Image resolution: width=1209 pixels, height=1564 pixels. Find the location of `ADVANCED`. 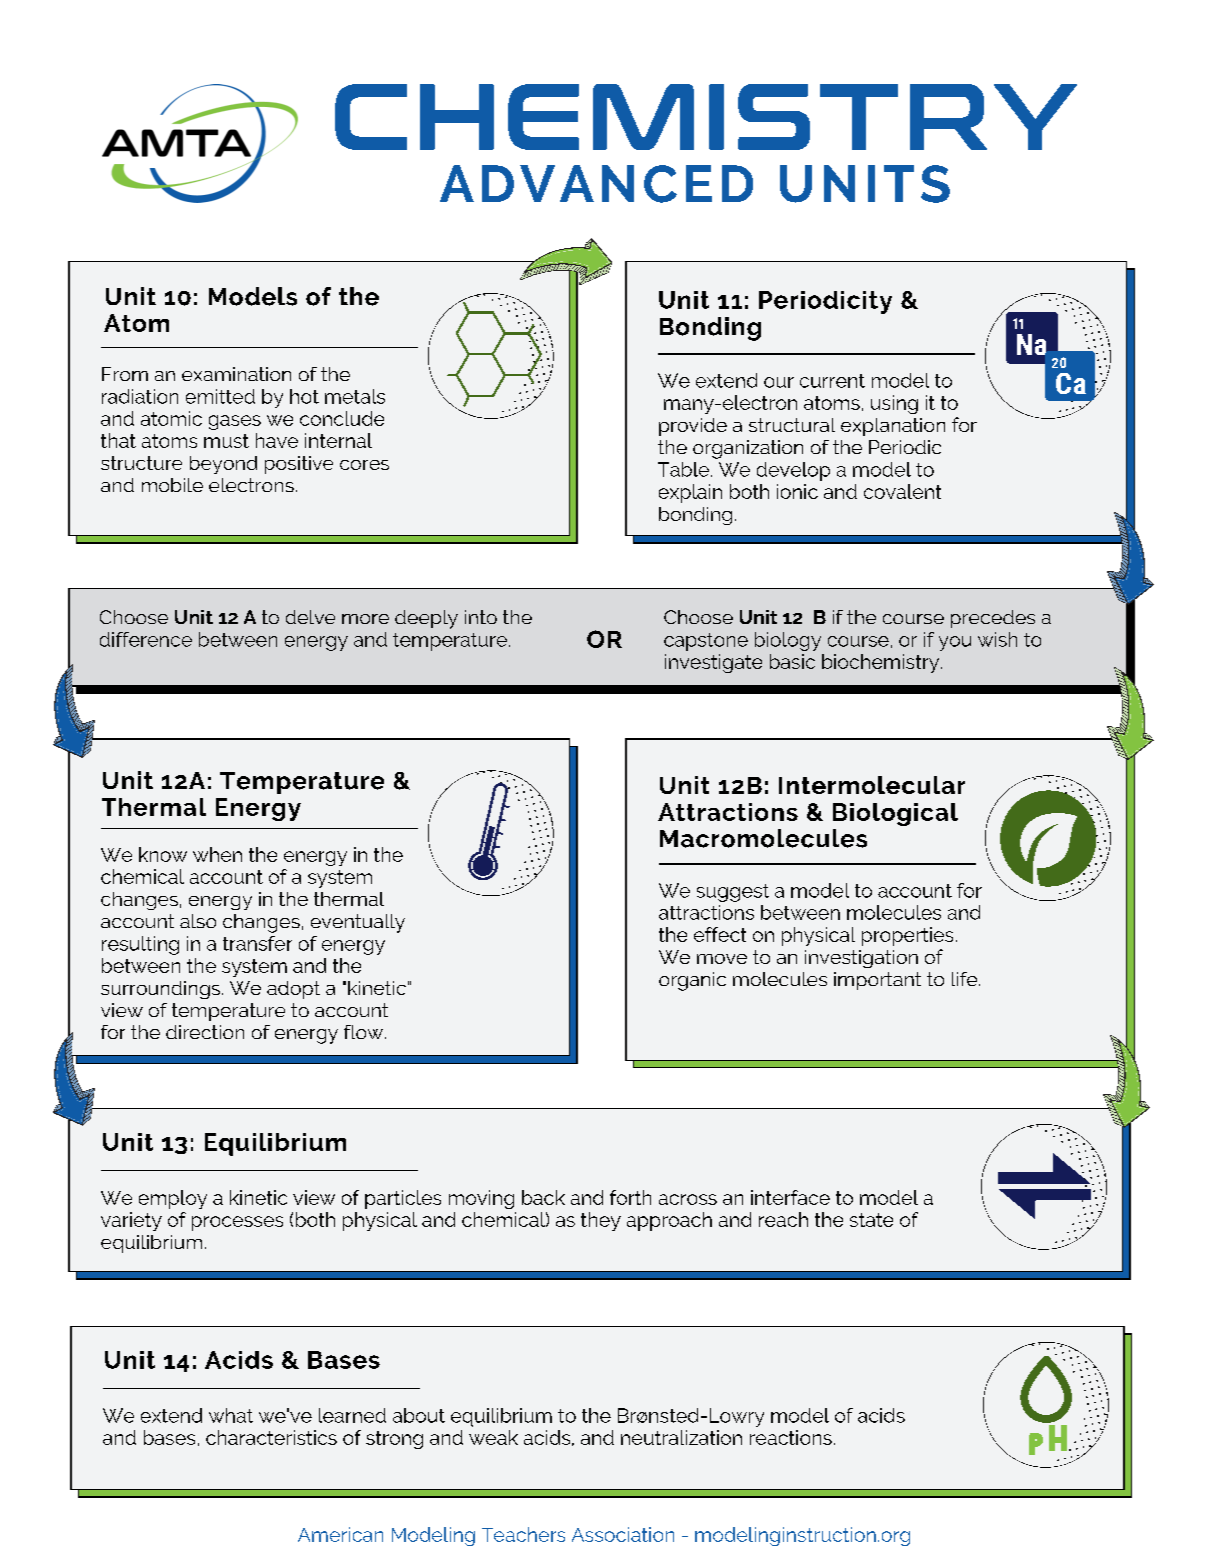

ADVANCED is located at coordinates (596, 184).
